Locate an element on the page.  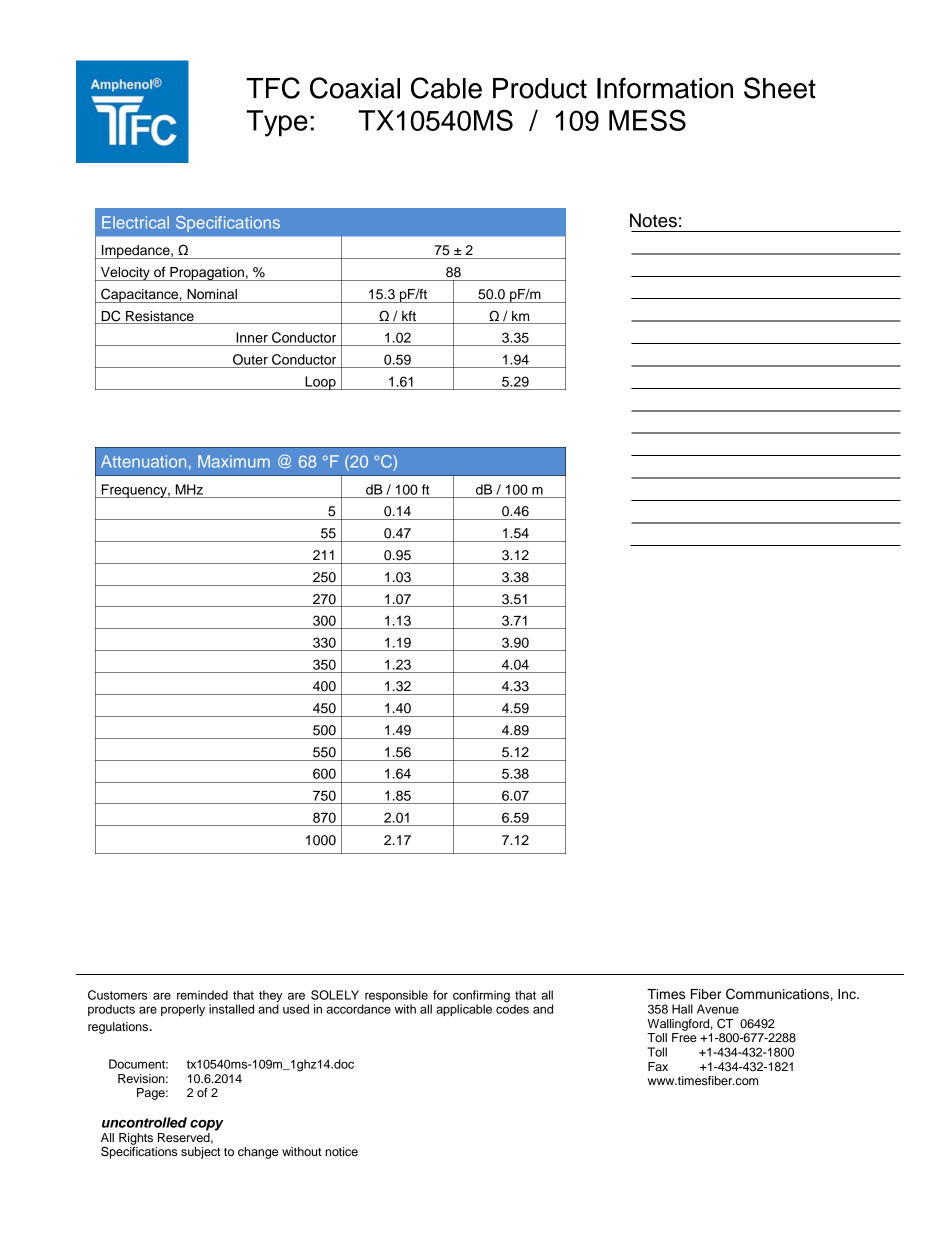
Sheet is located at coordinates (780, 88).
